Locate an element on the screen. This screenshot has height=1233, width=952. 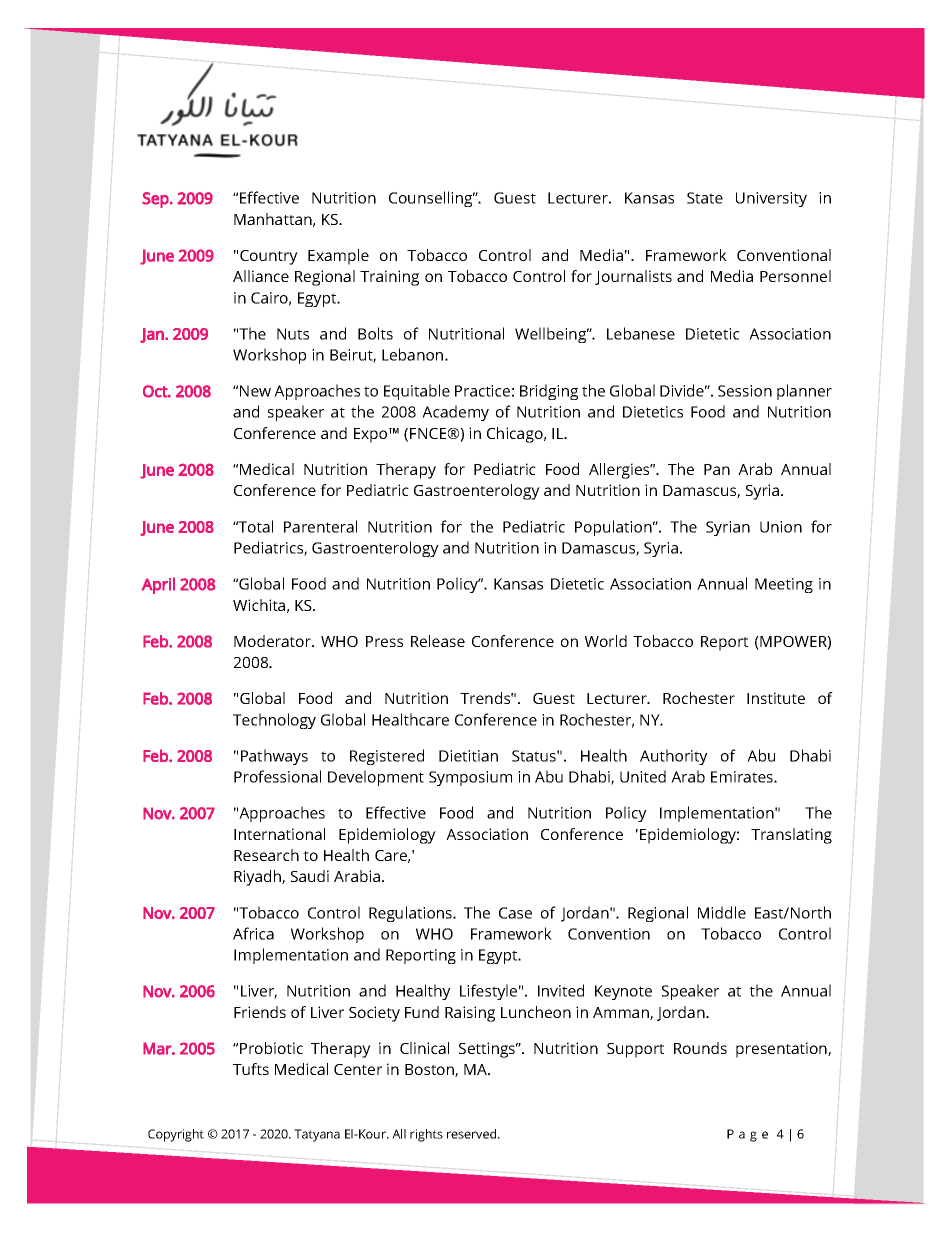
Counselling is located at coordinates (432, 199).
